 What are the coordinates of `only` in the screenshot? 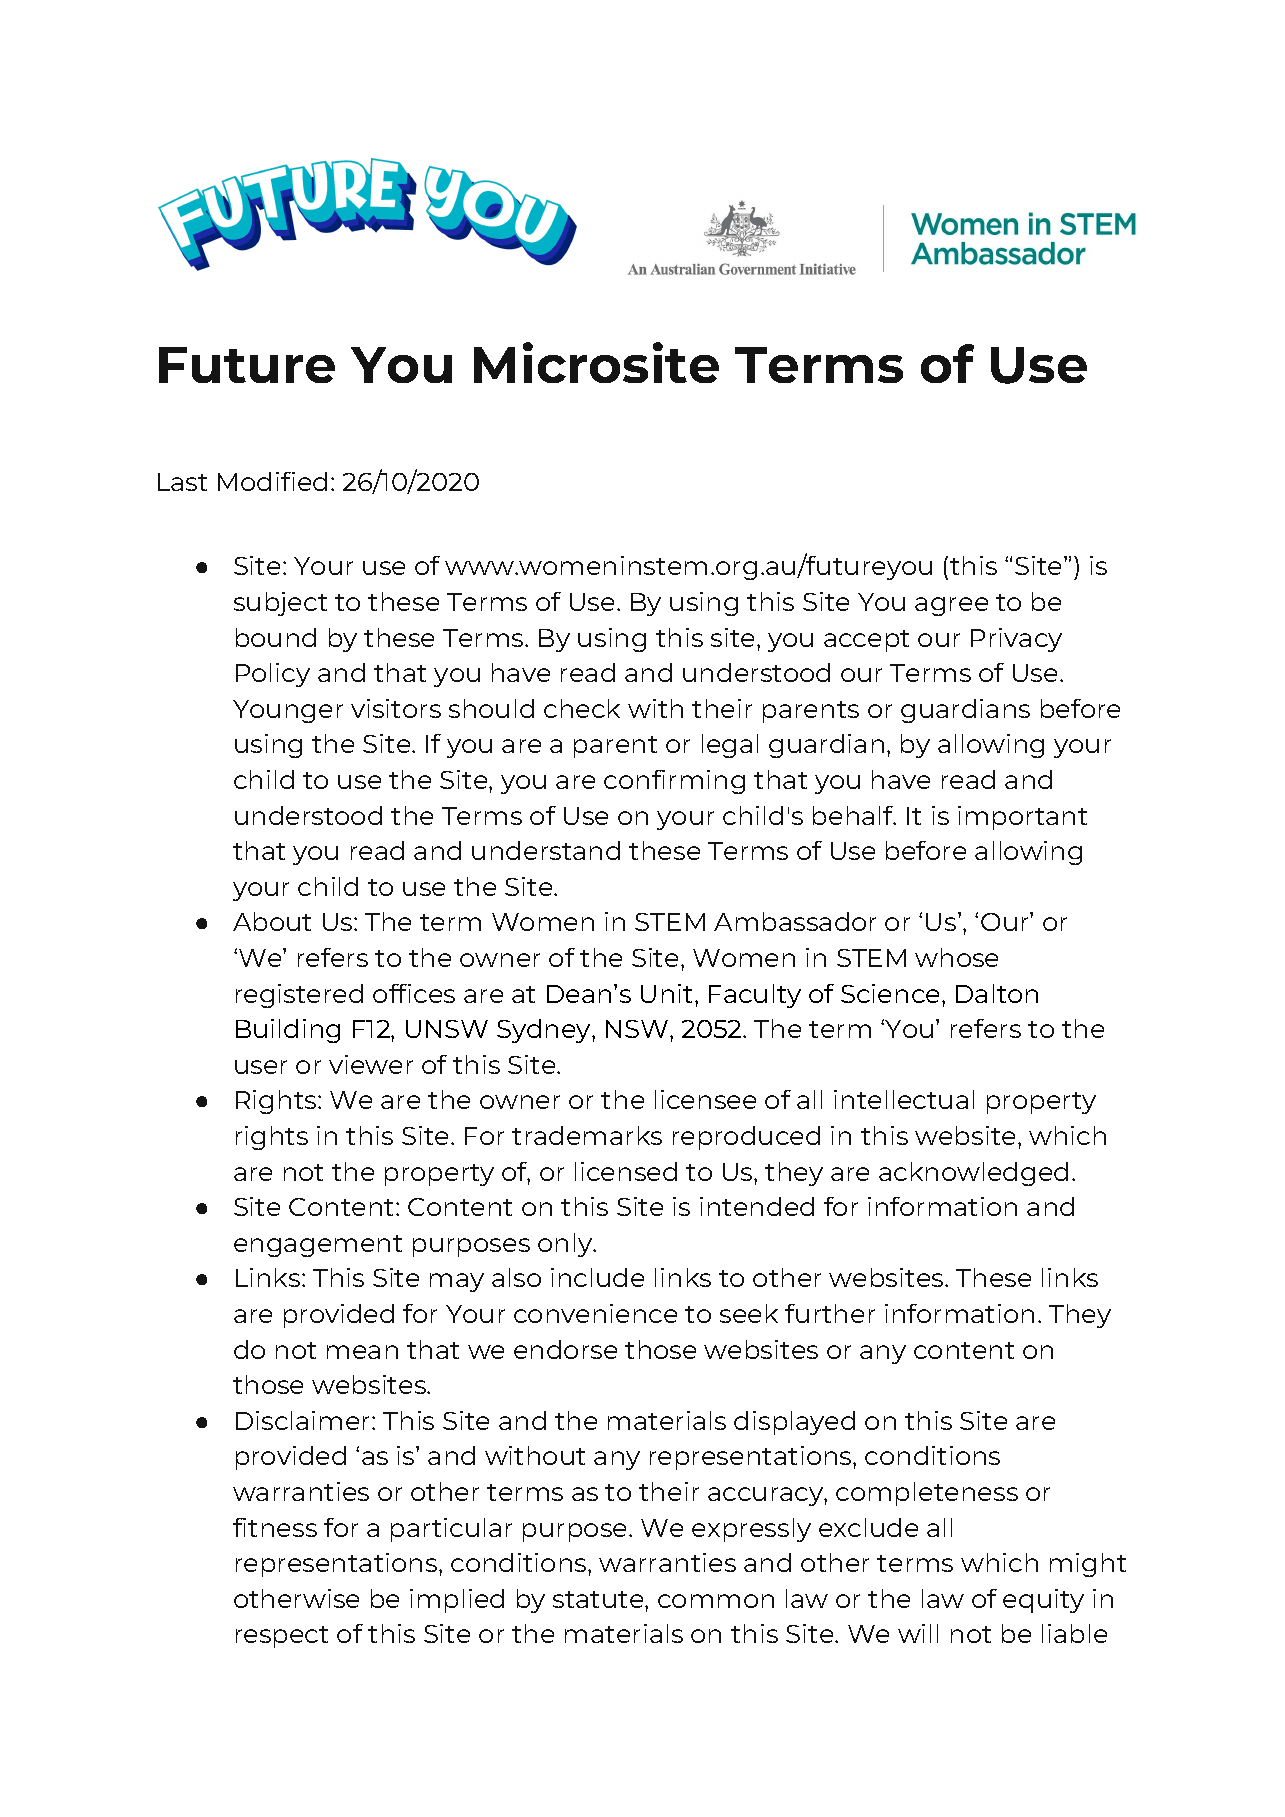 It's located at (566, 1245).
